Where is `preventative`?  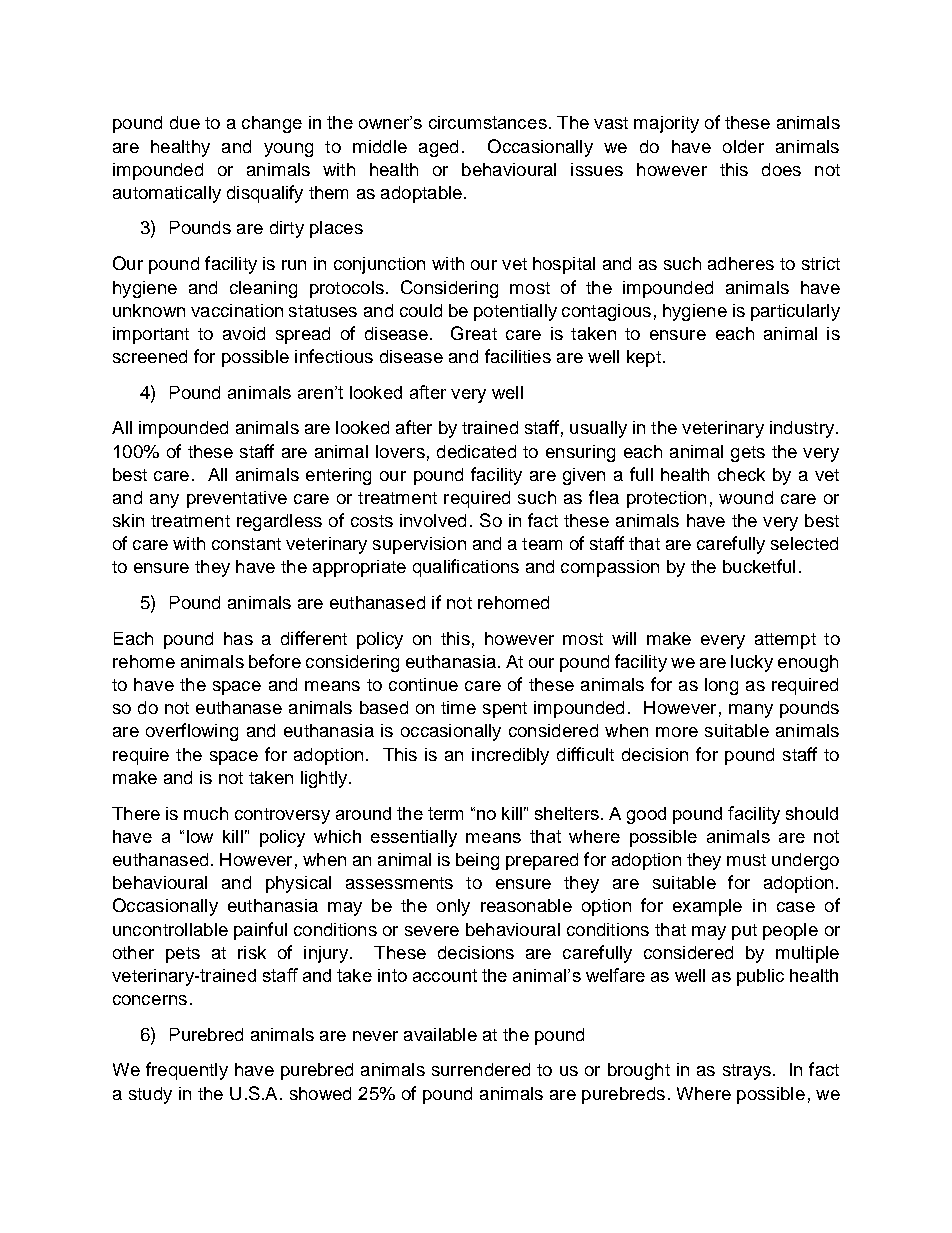
preventative is located at coordinates (237, 499).
